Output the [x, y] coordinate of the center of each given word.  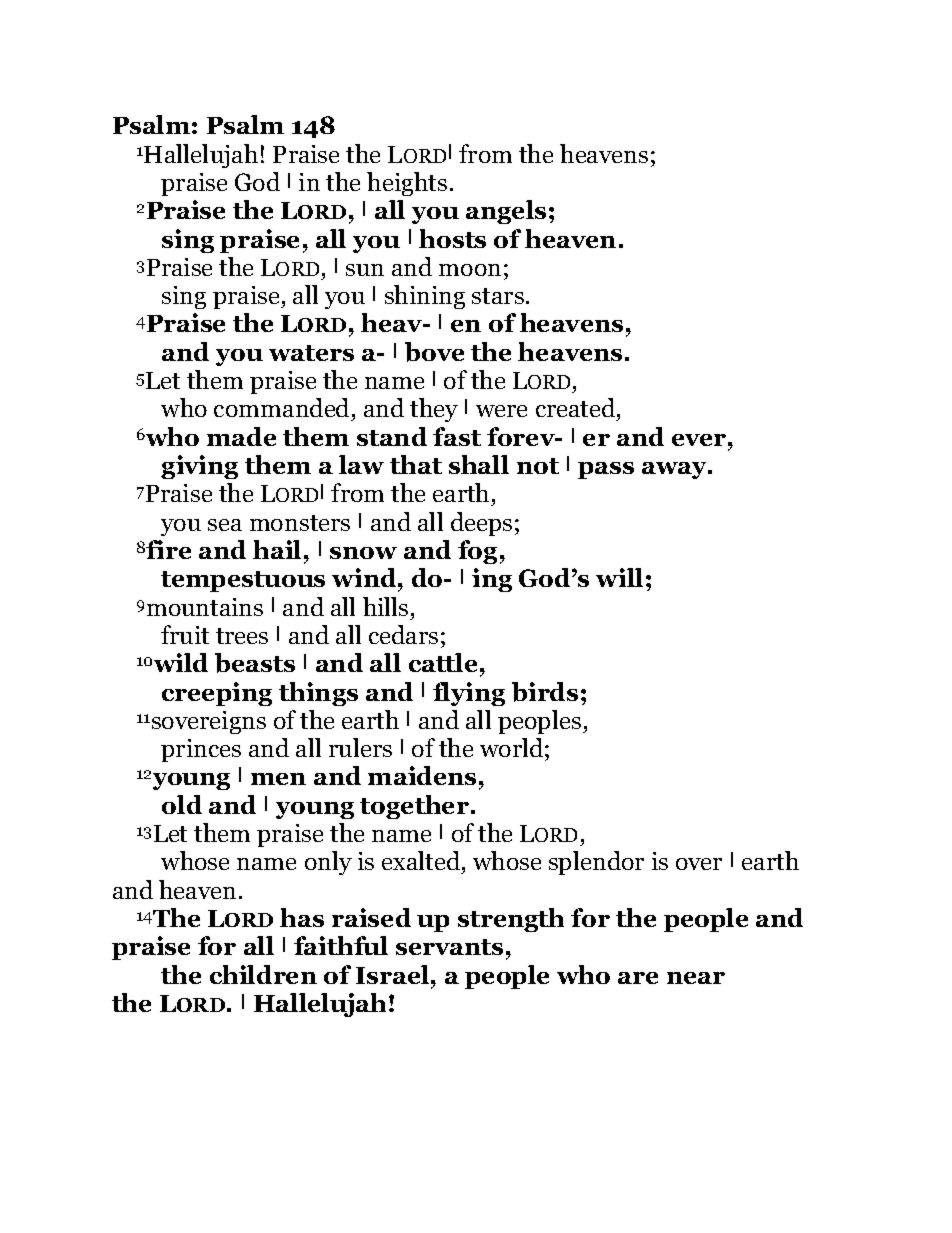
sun [365, 270]
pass [606, 470]
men [278, 779]
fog [477, 552]
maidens [422, 775]
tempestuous [243, 581]
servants [449, 947]
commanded [283, 409]
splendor [596, 863]
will [619, 577]
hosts [452, 238]
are [638, 978]
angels [506, 212]
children [263, 974]
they [434, 410]
